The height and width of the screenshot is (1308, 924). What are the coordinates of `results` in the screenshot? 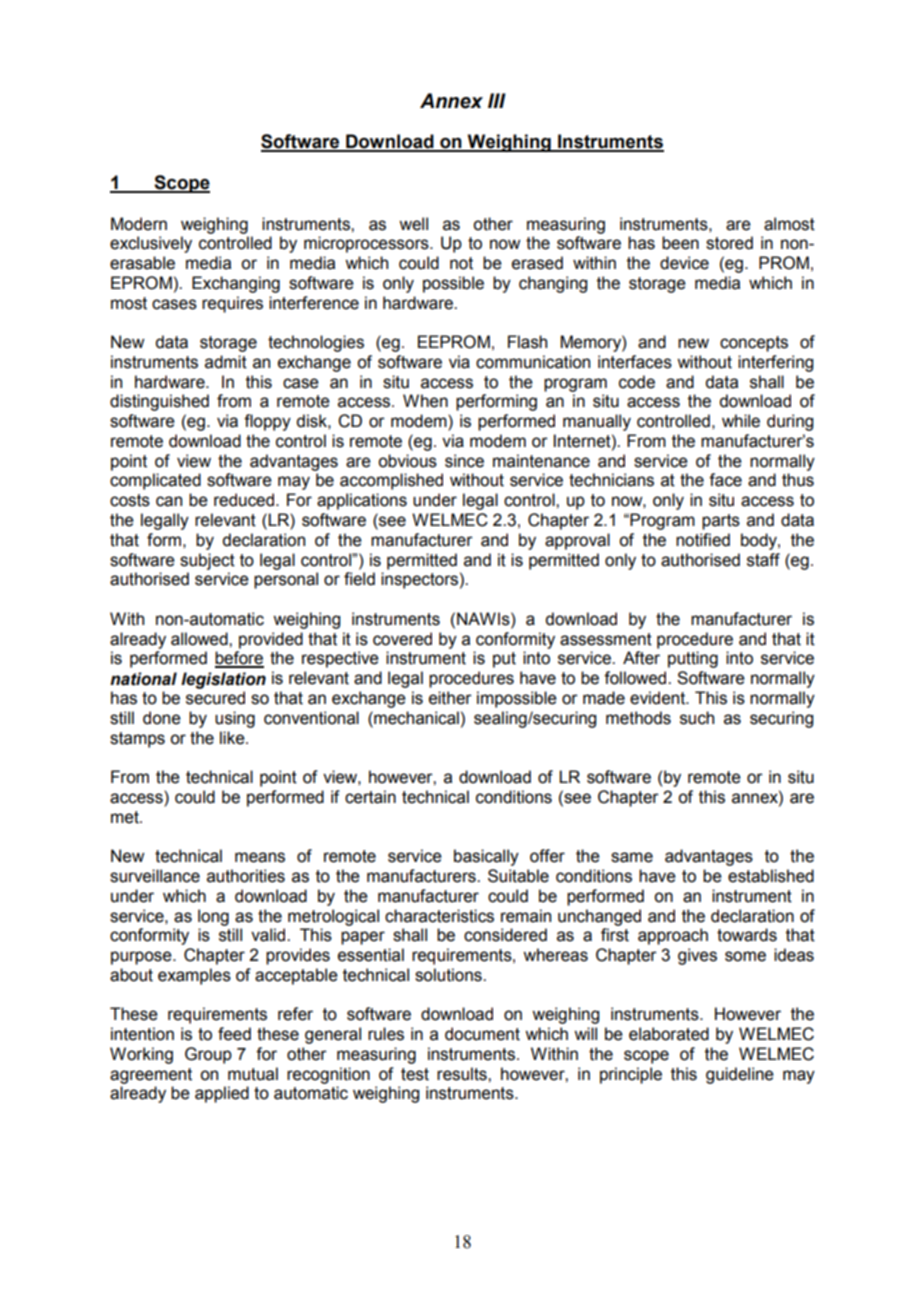 It's located at (463, 1074).
